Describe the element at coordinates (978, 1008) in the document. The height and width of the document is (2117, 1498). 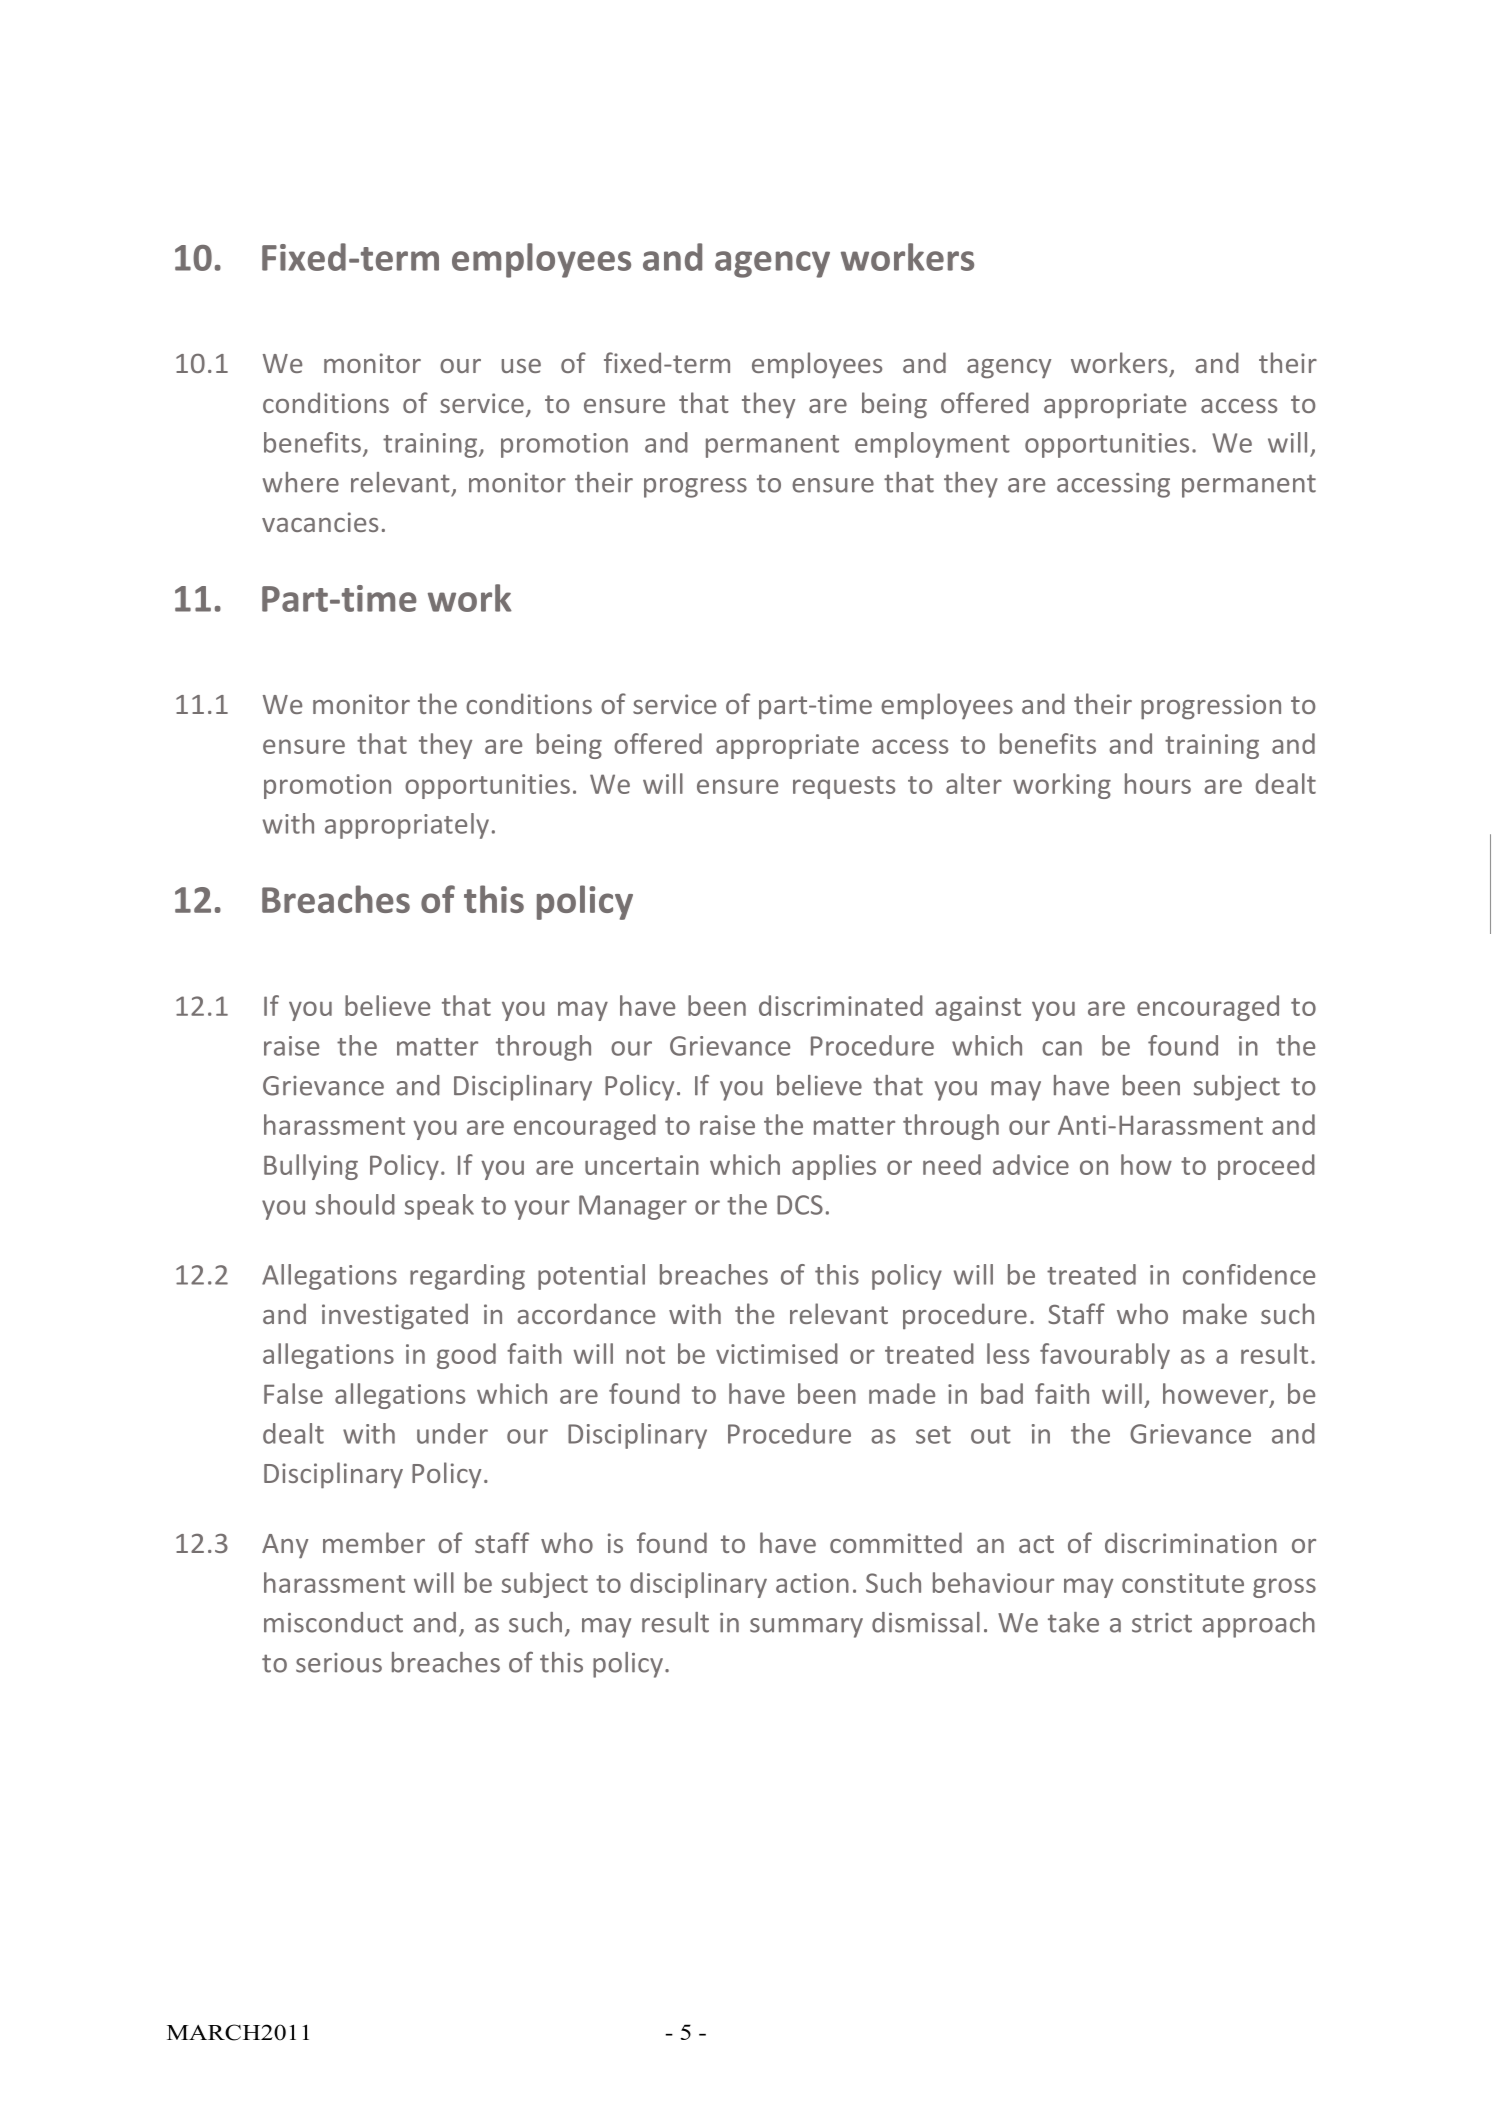
I see `against` at that location.
